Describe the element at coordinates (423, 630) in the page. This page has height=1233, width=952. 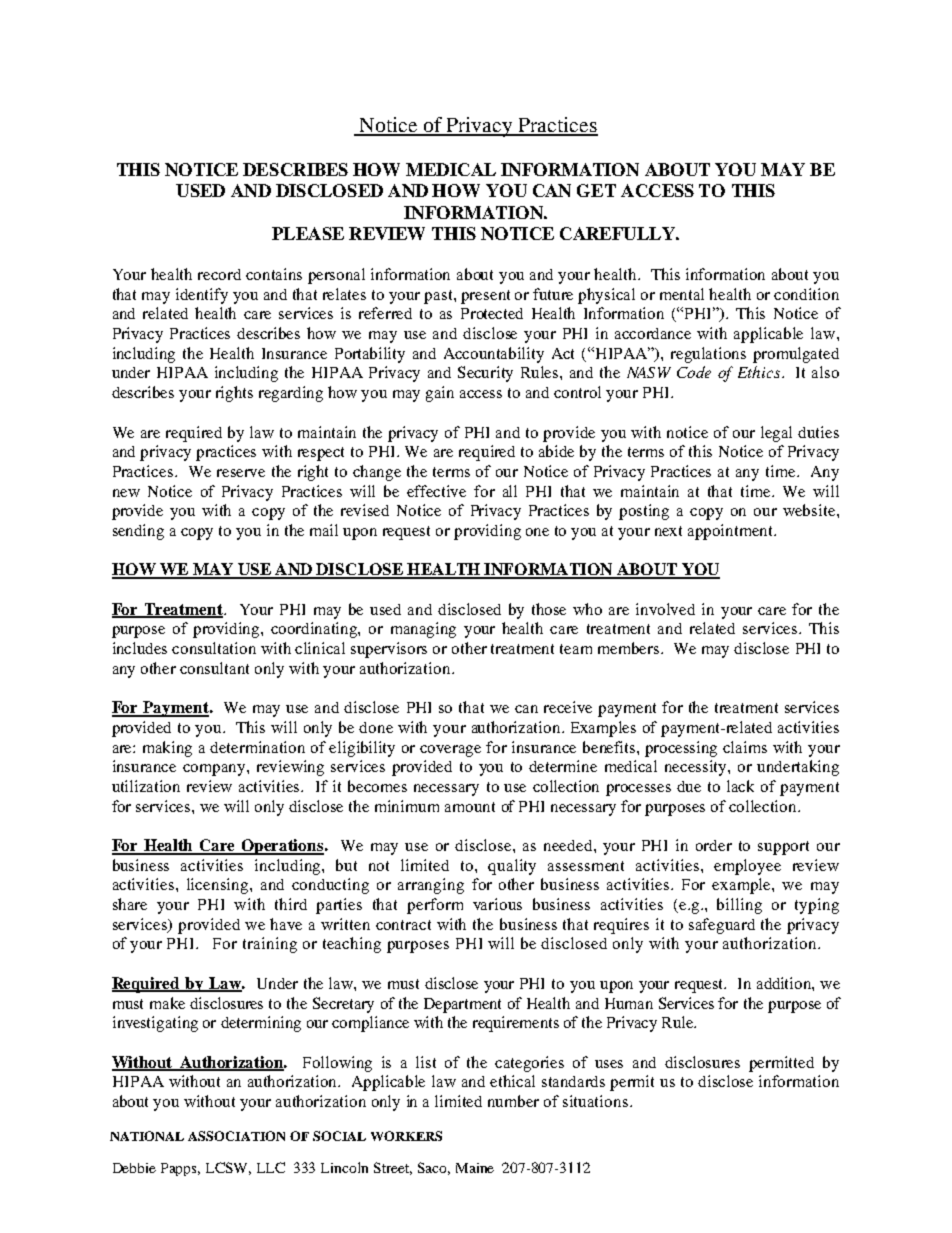
I see `managing` at that location.
